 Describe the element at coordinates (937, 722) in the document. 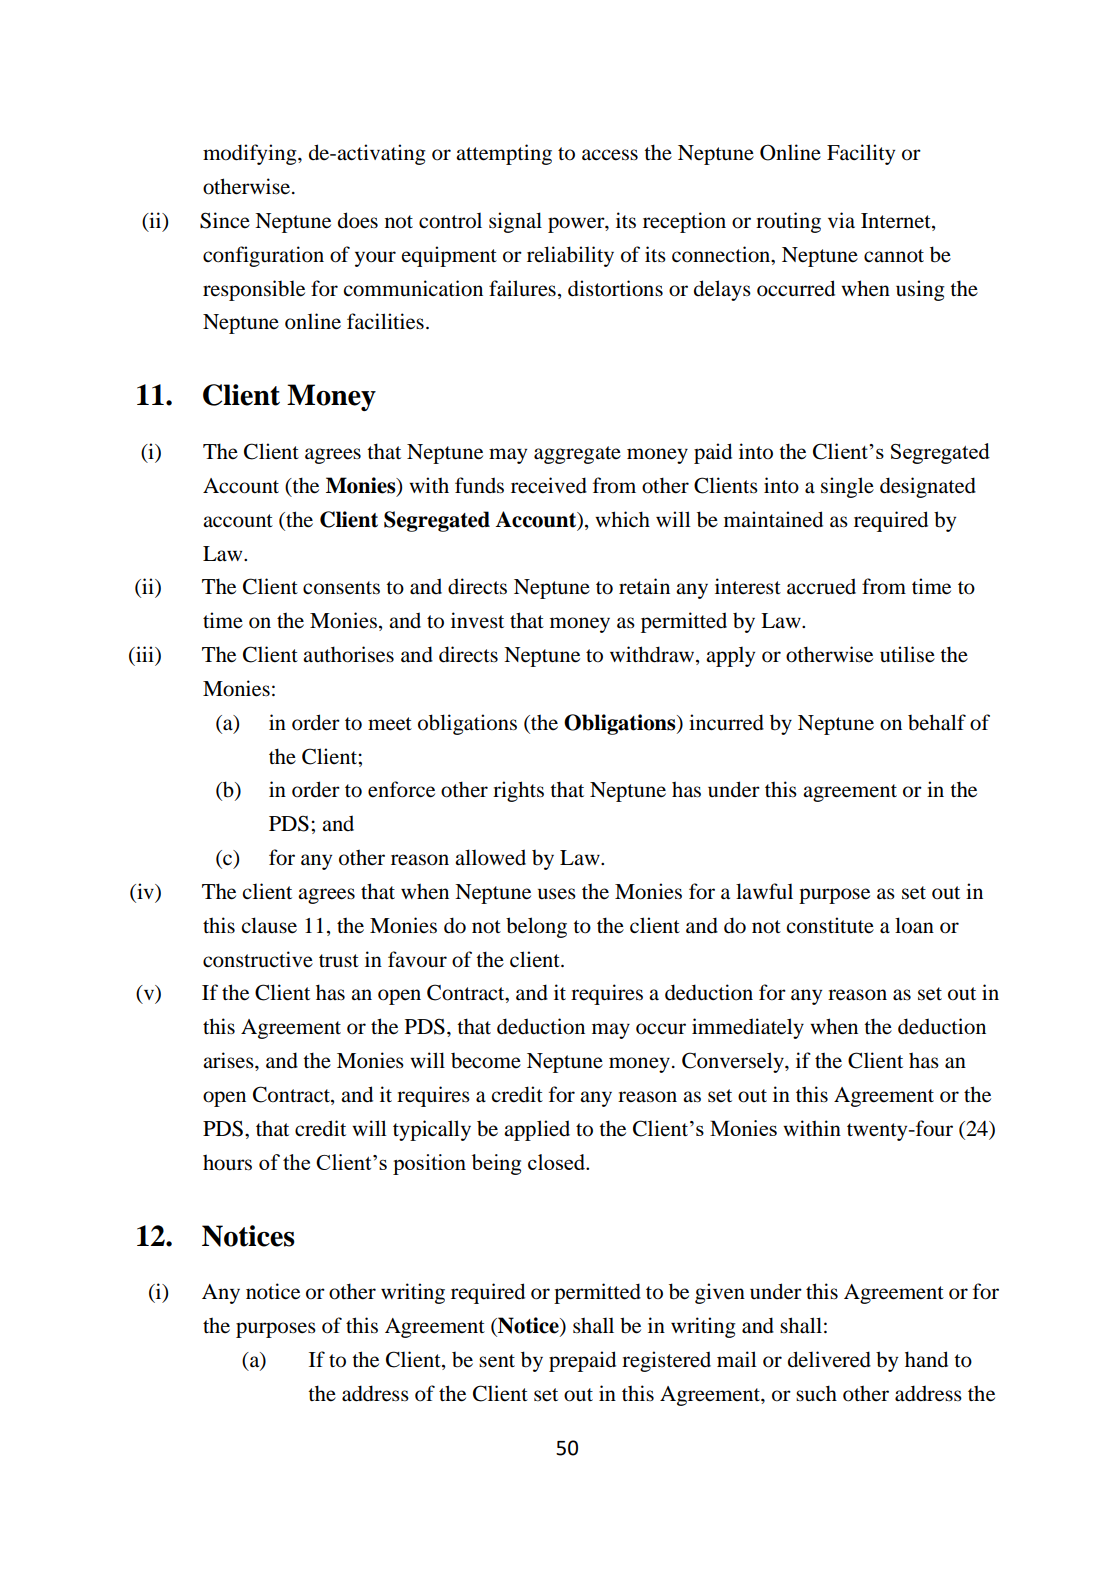

I see `behalf` at that location.
